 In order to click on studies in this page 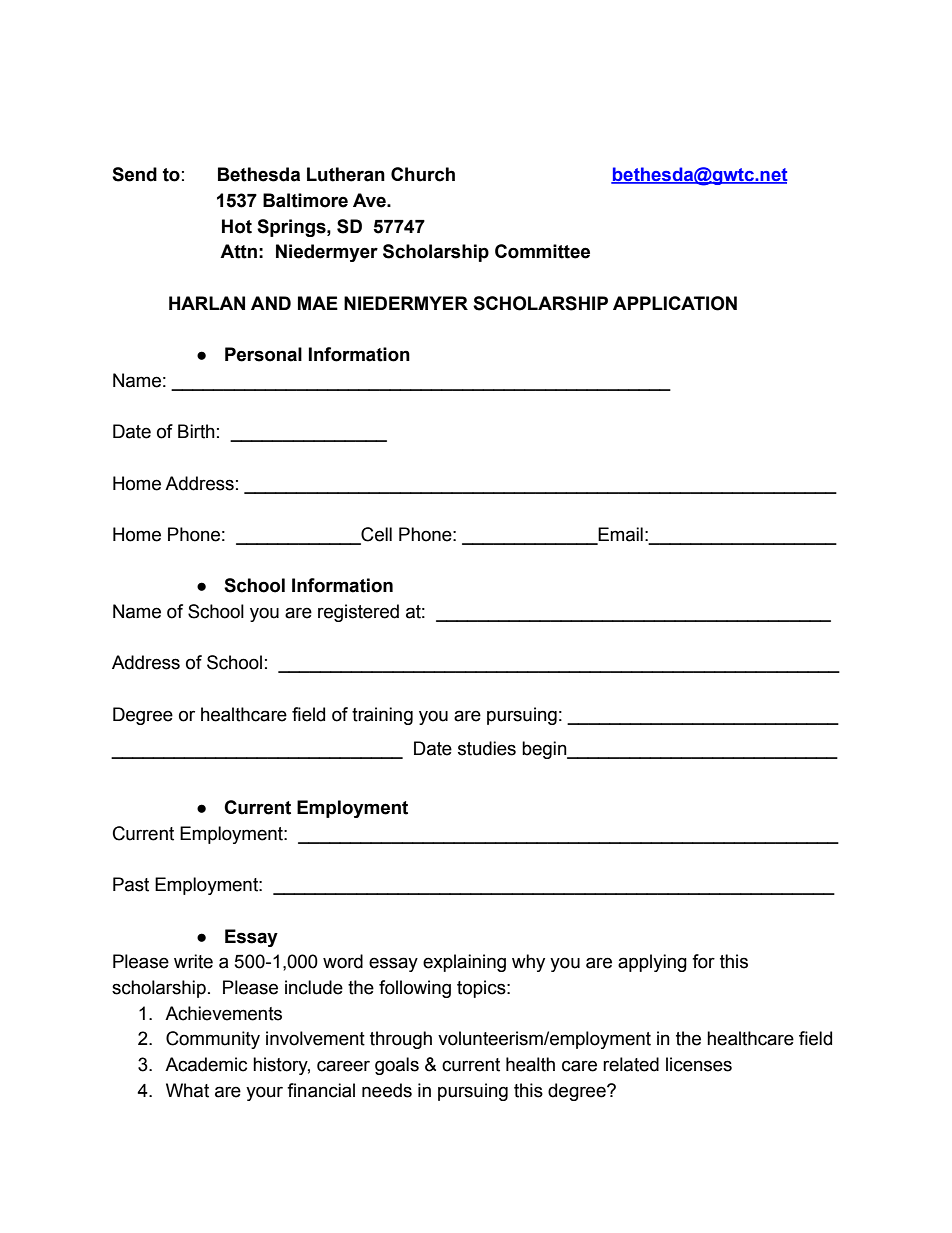, I will do `click(487, 748)`.
